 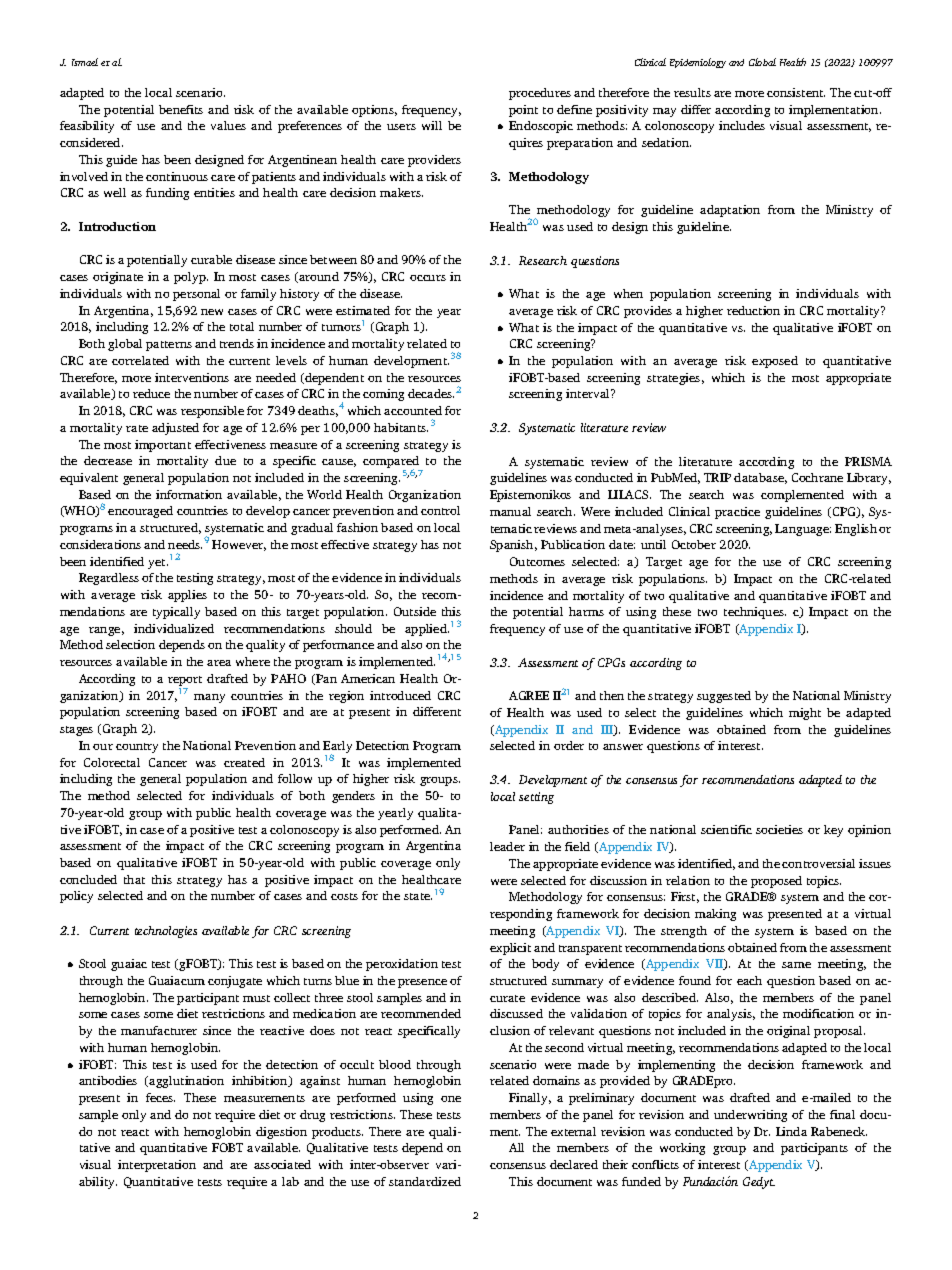 What do you see at coordinates (174, 628) in the screenshot?
I see `individualized` at bounding box center [174, 628].
